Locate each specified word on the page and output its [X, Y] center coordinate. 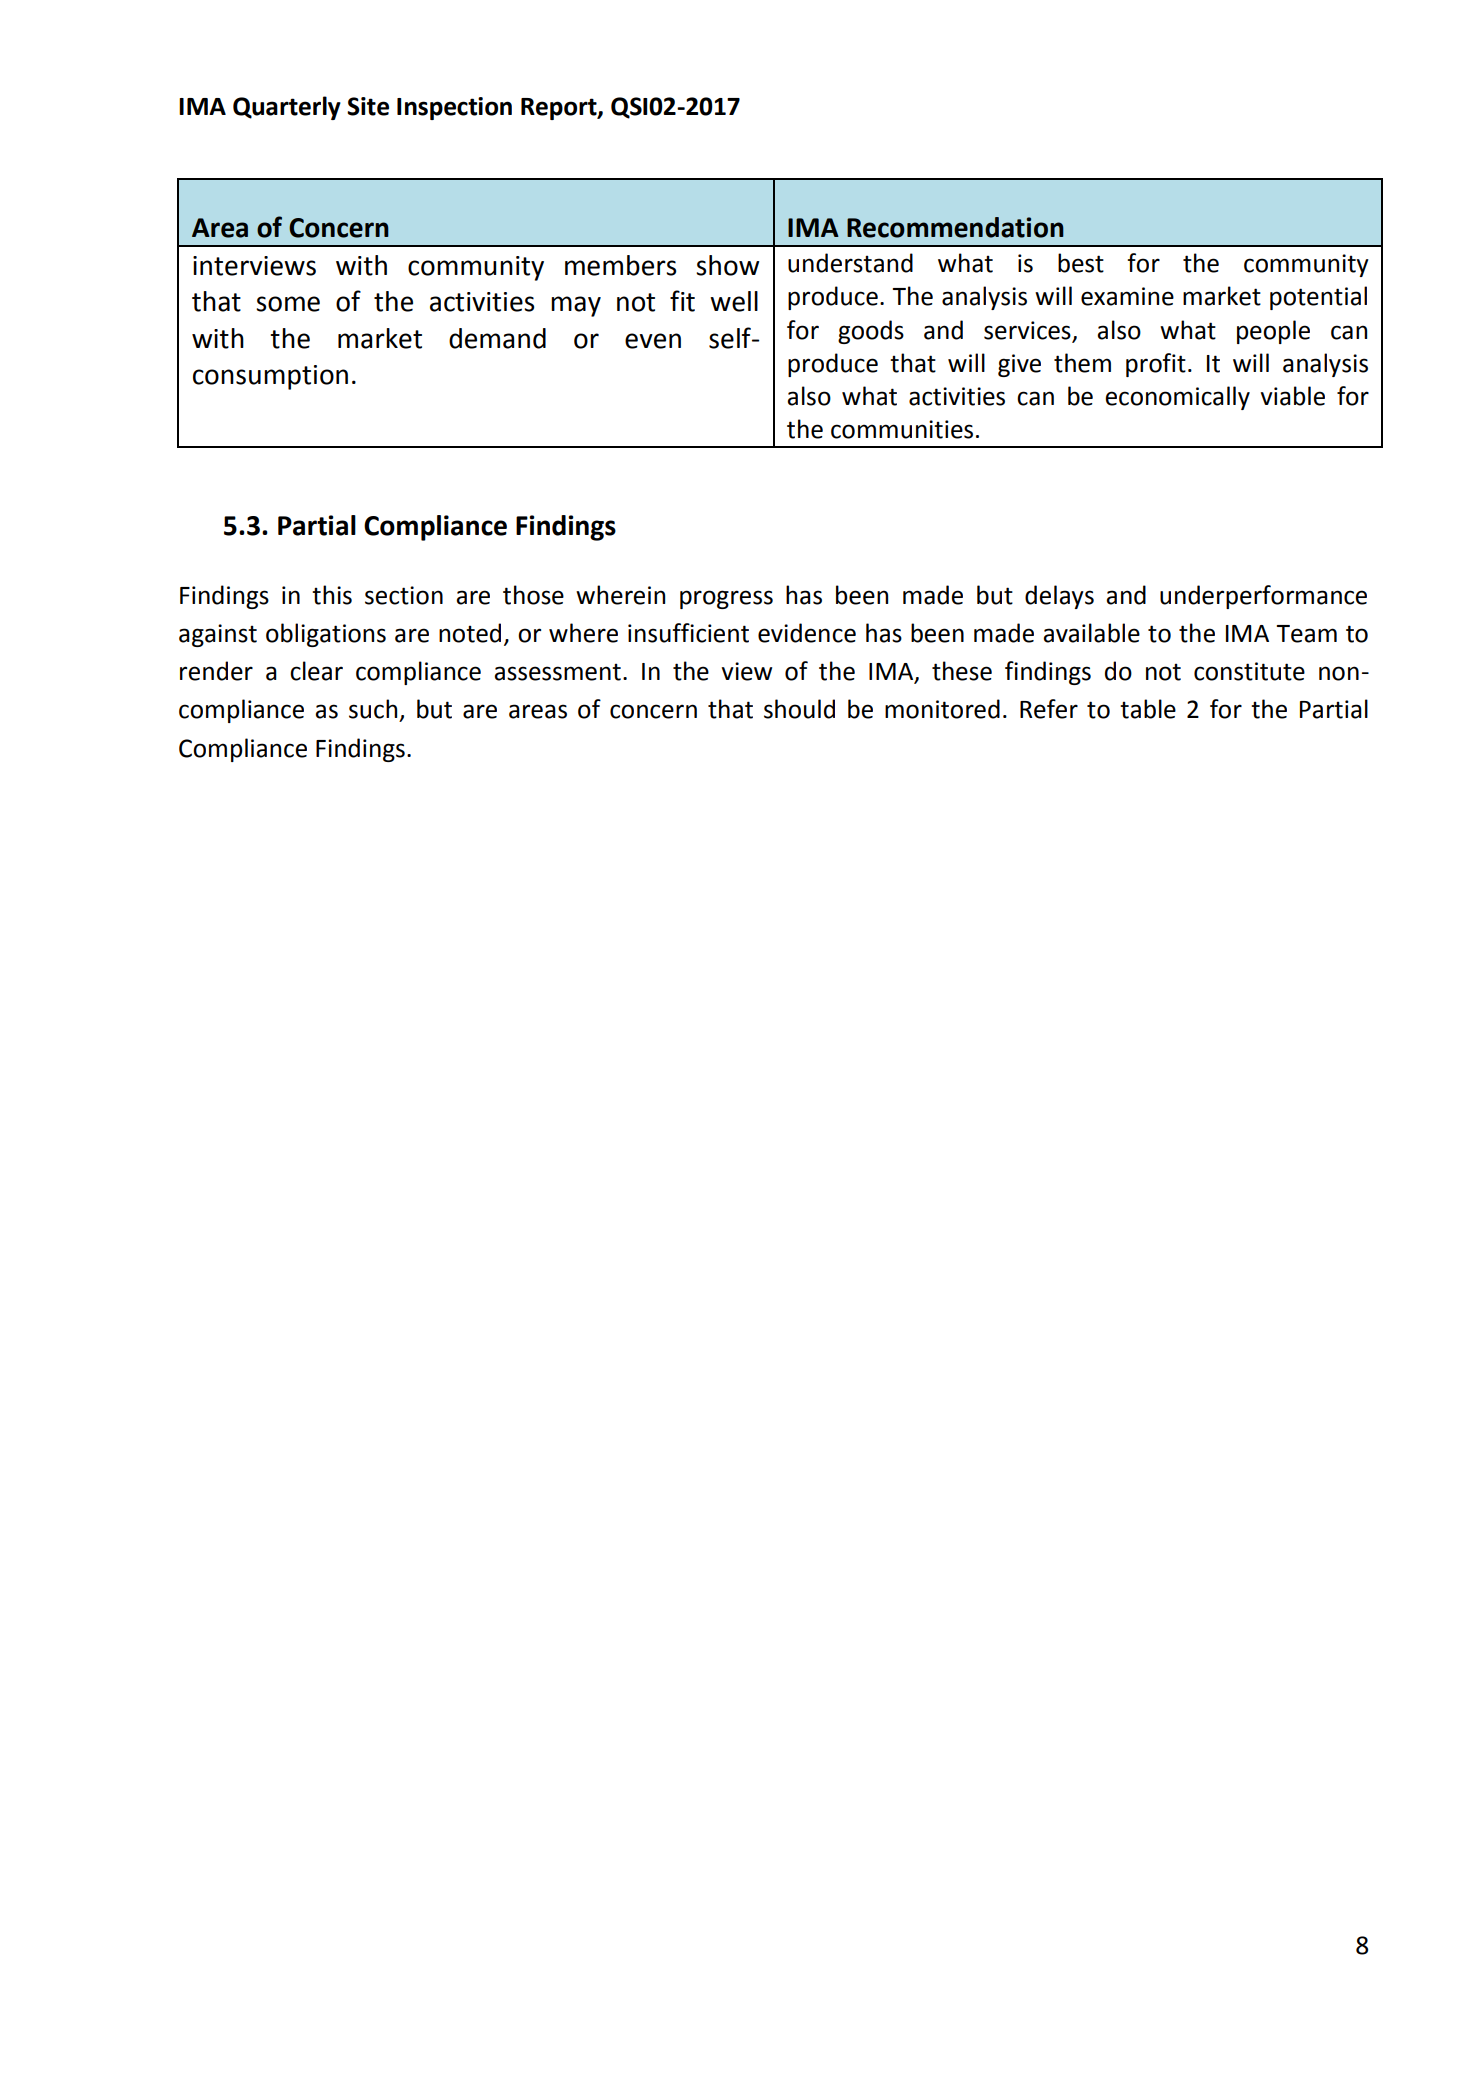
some [288, 304]
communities [902, 429]
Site [368, 106]
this [332, 595]
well [734, 301]
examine [1127, 296]
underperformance [1263, 597]
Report [560, 109]
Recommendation [955, 227]
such [373, 709]
